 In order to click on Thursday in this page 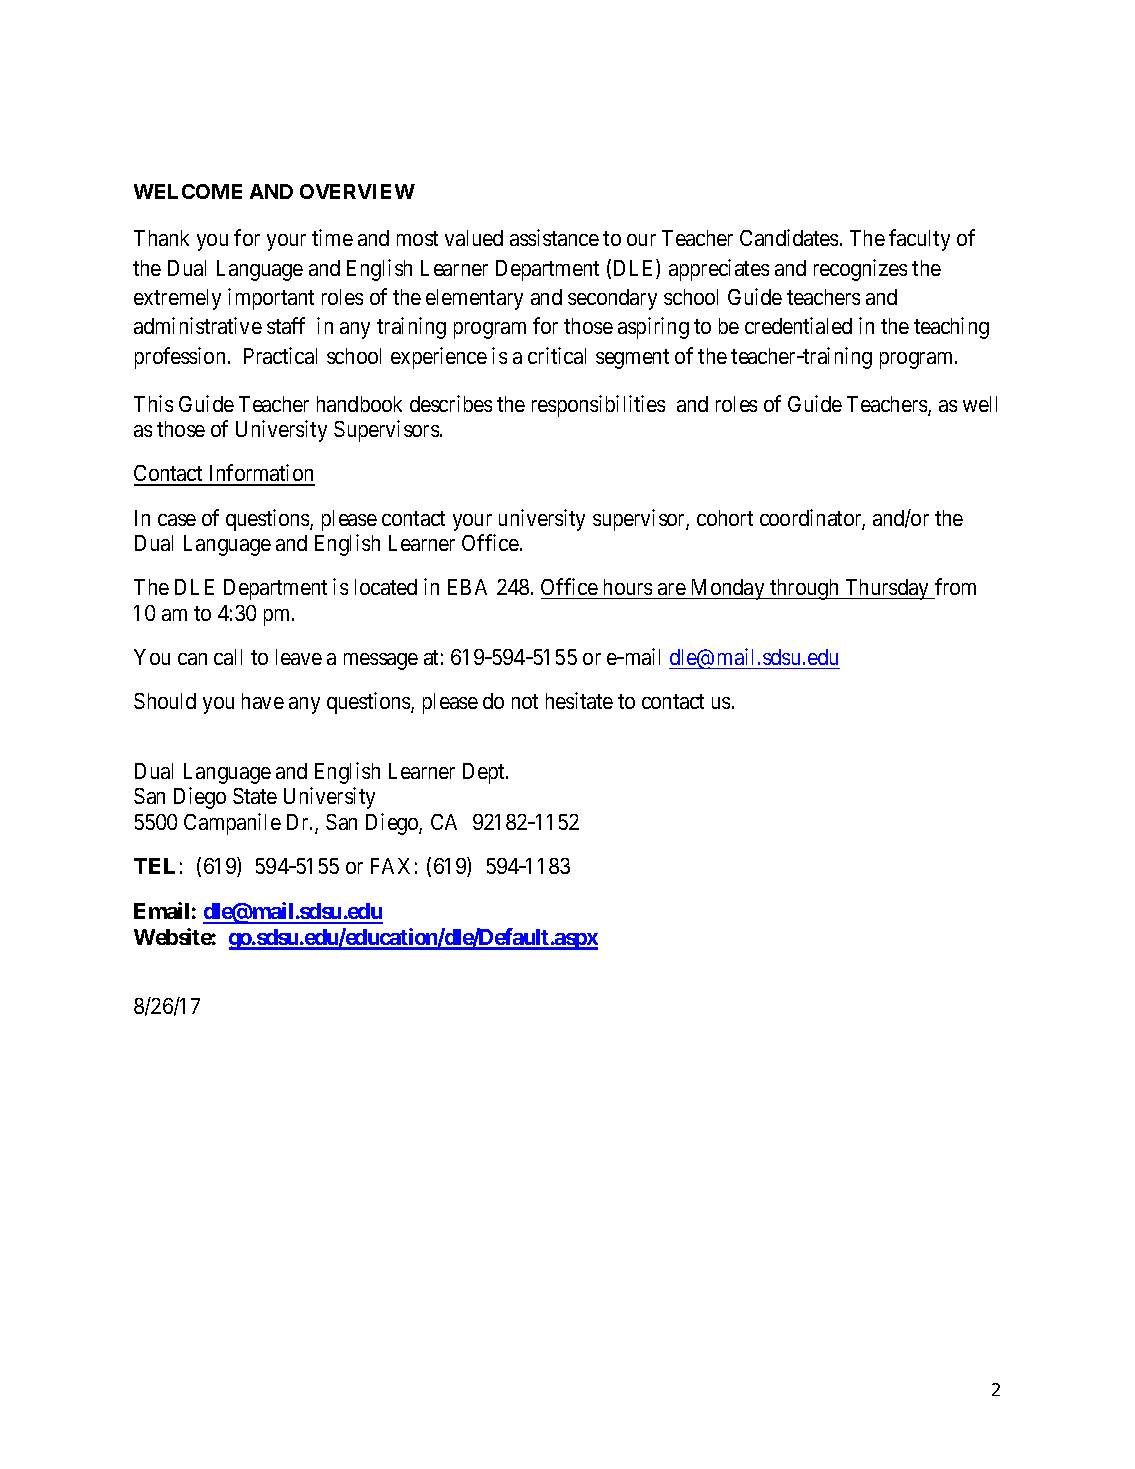, I will do `click(887, 589)`.
